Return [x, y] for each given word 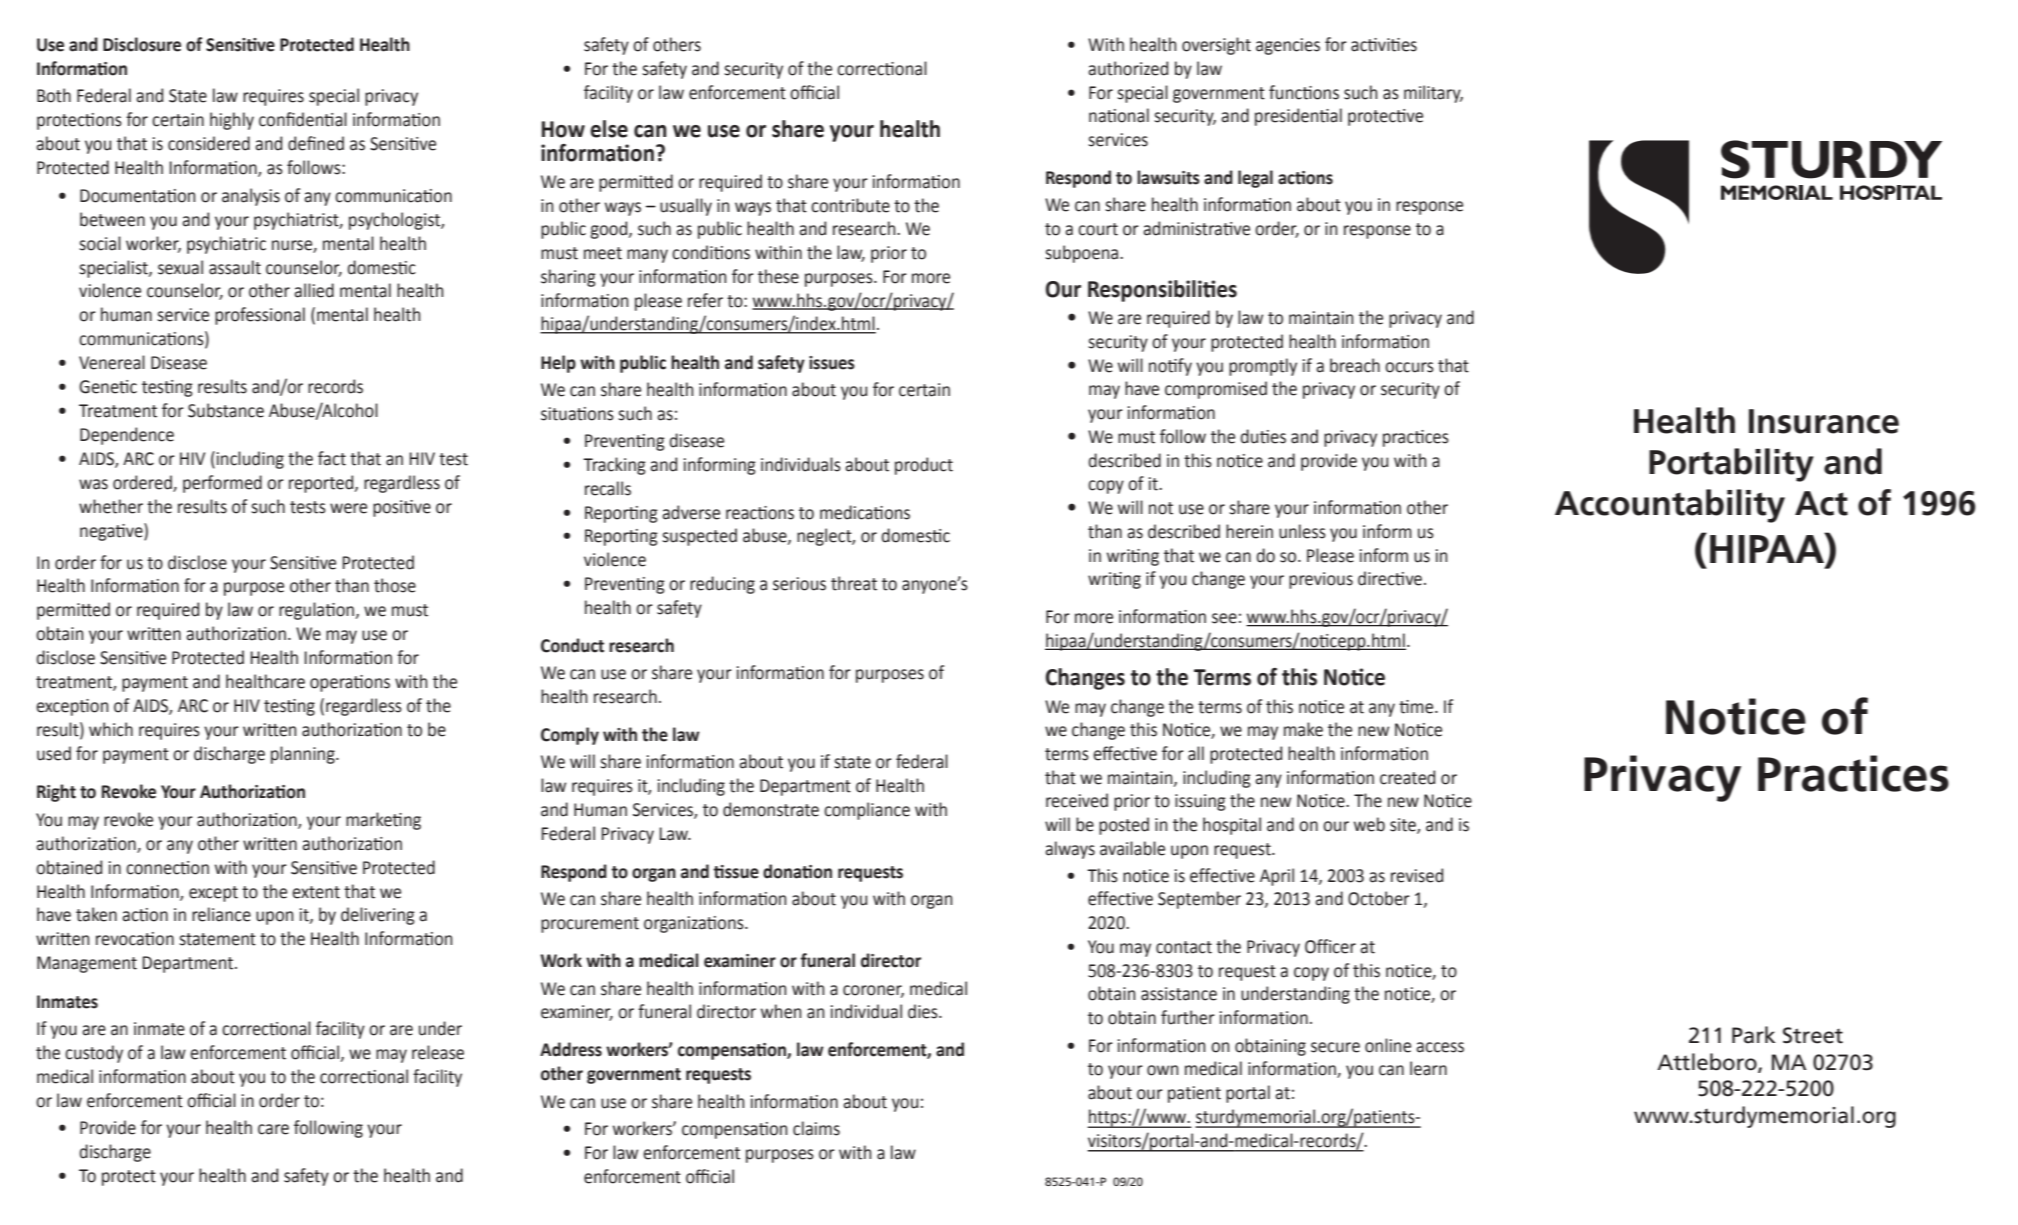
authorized [1128, 68]
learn [1428, 1068]
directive [1390, 578]
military [1433, 94]
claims [816, 1128]
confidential [303, 119]
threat [854, 583]
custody [94, 1054]
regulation [318, 611]
